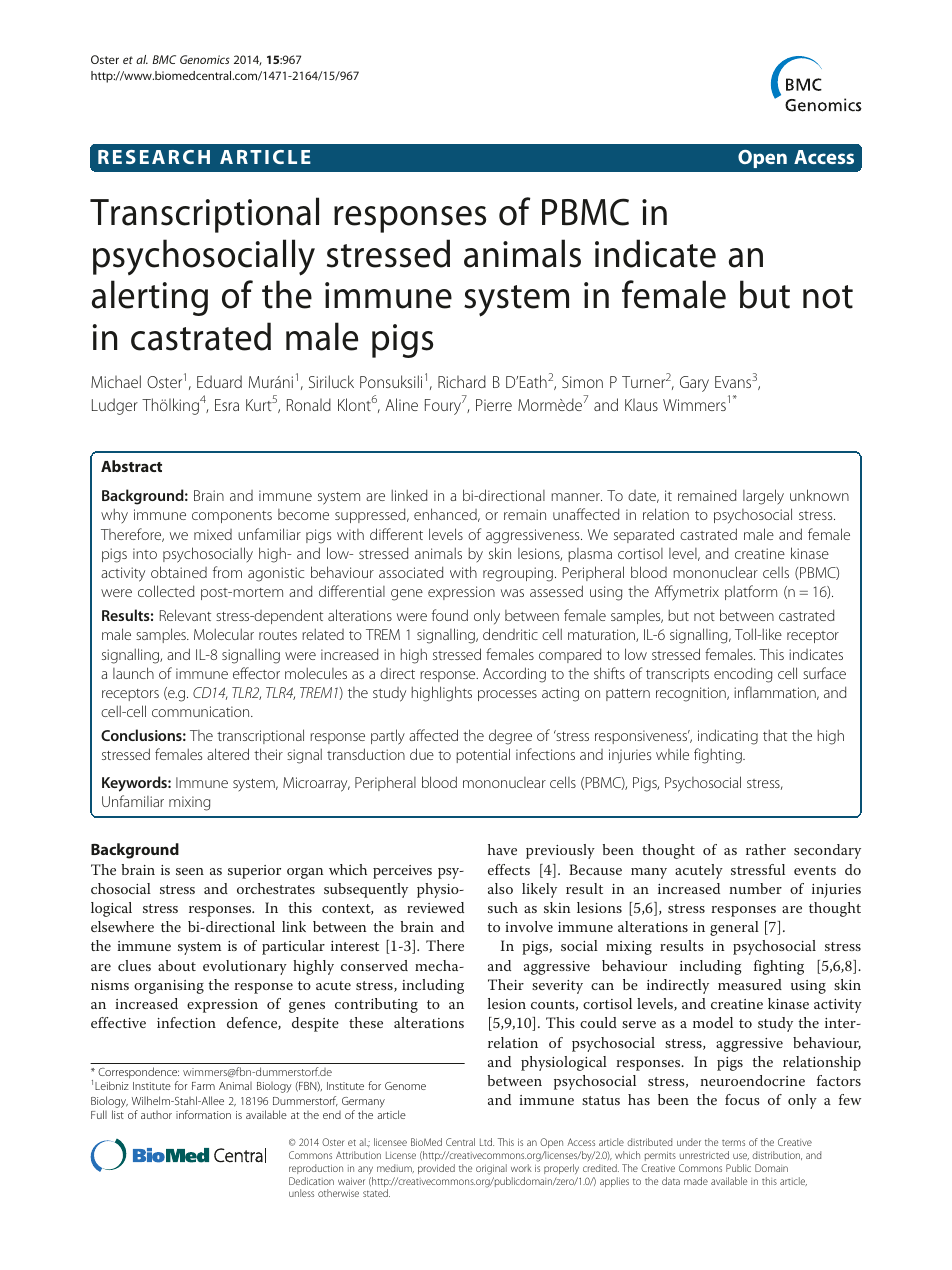 The width and height of the image is (952, 1270). I want to click on about, so click(177, 965).
